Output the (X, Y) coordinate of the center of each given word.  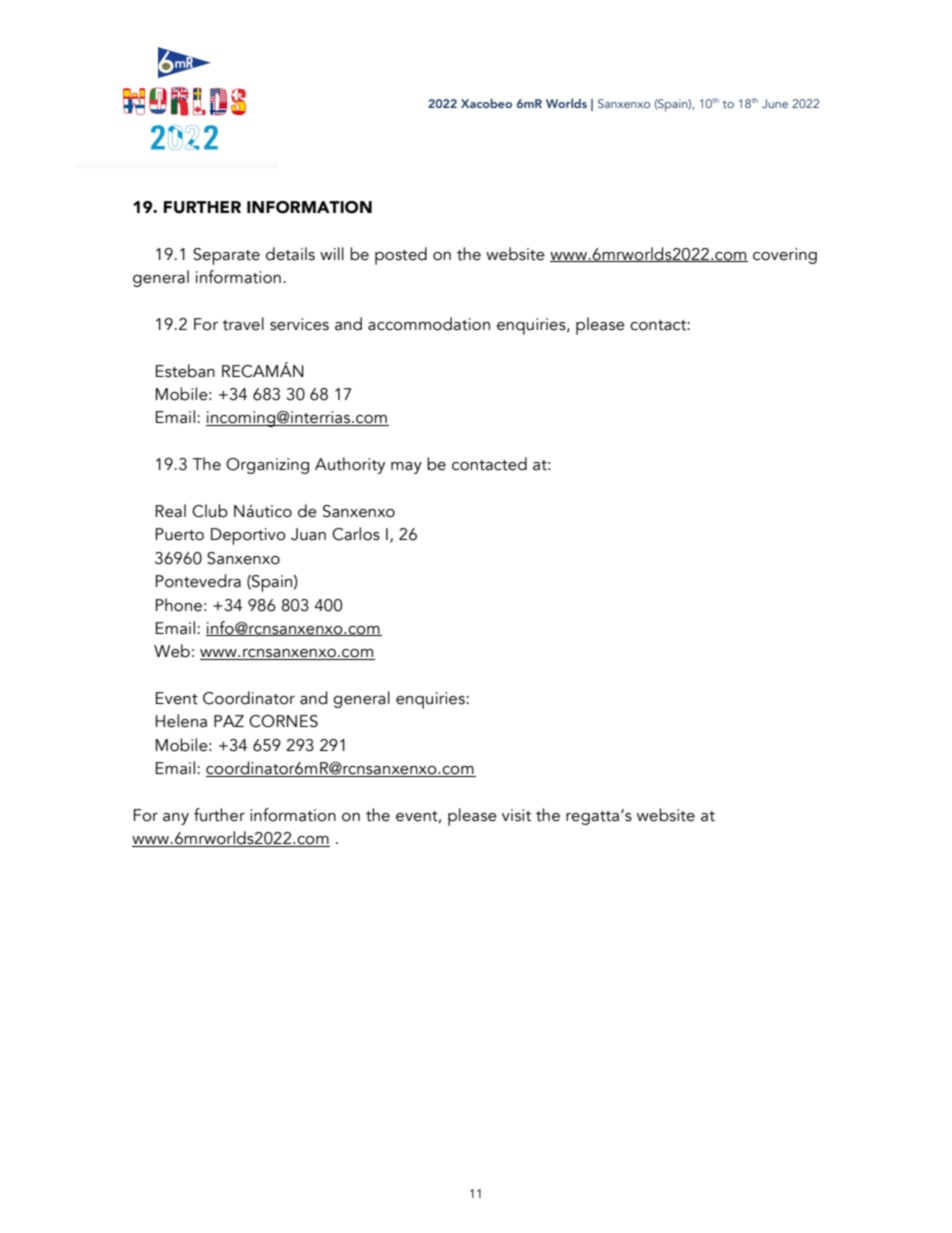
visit (516, 815)
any (176, 819)
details (290, 254)
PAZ (229, 721)
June (775, 103)
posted (401, 256)
